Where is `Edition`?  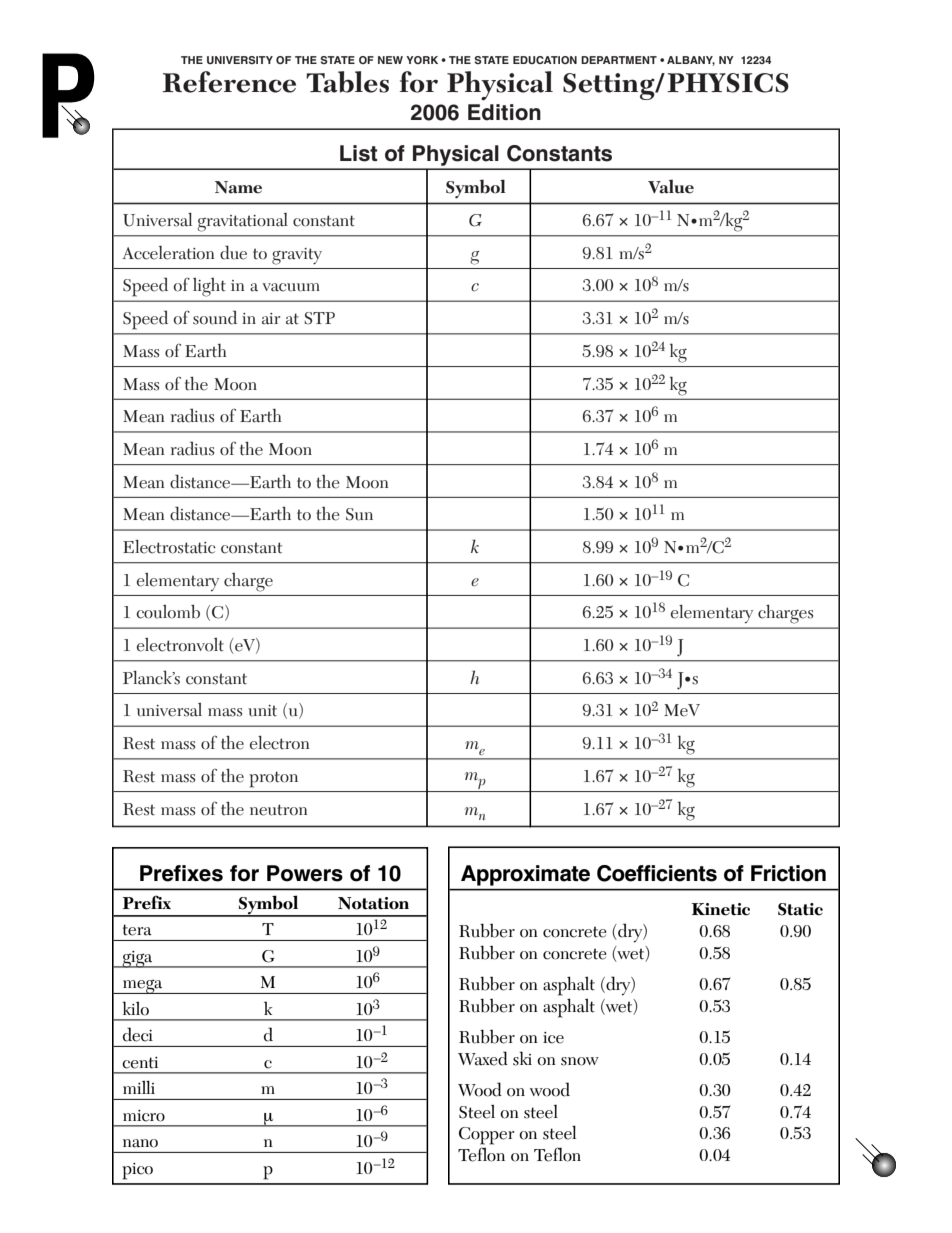 Edition is located at coordinates (504, 112).
